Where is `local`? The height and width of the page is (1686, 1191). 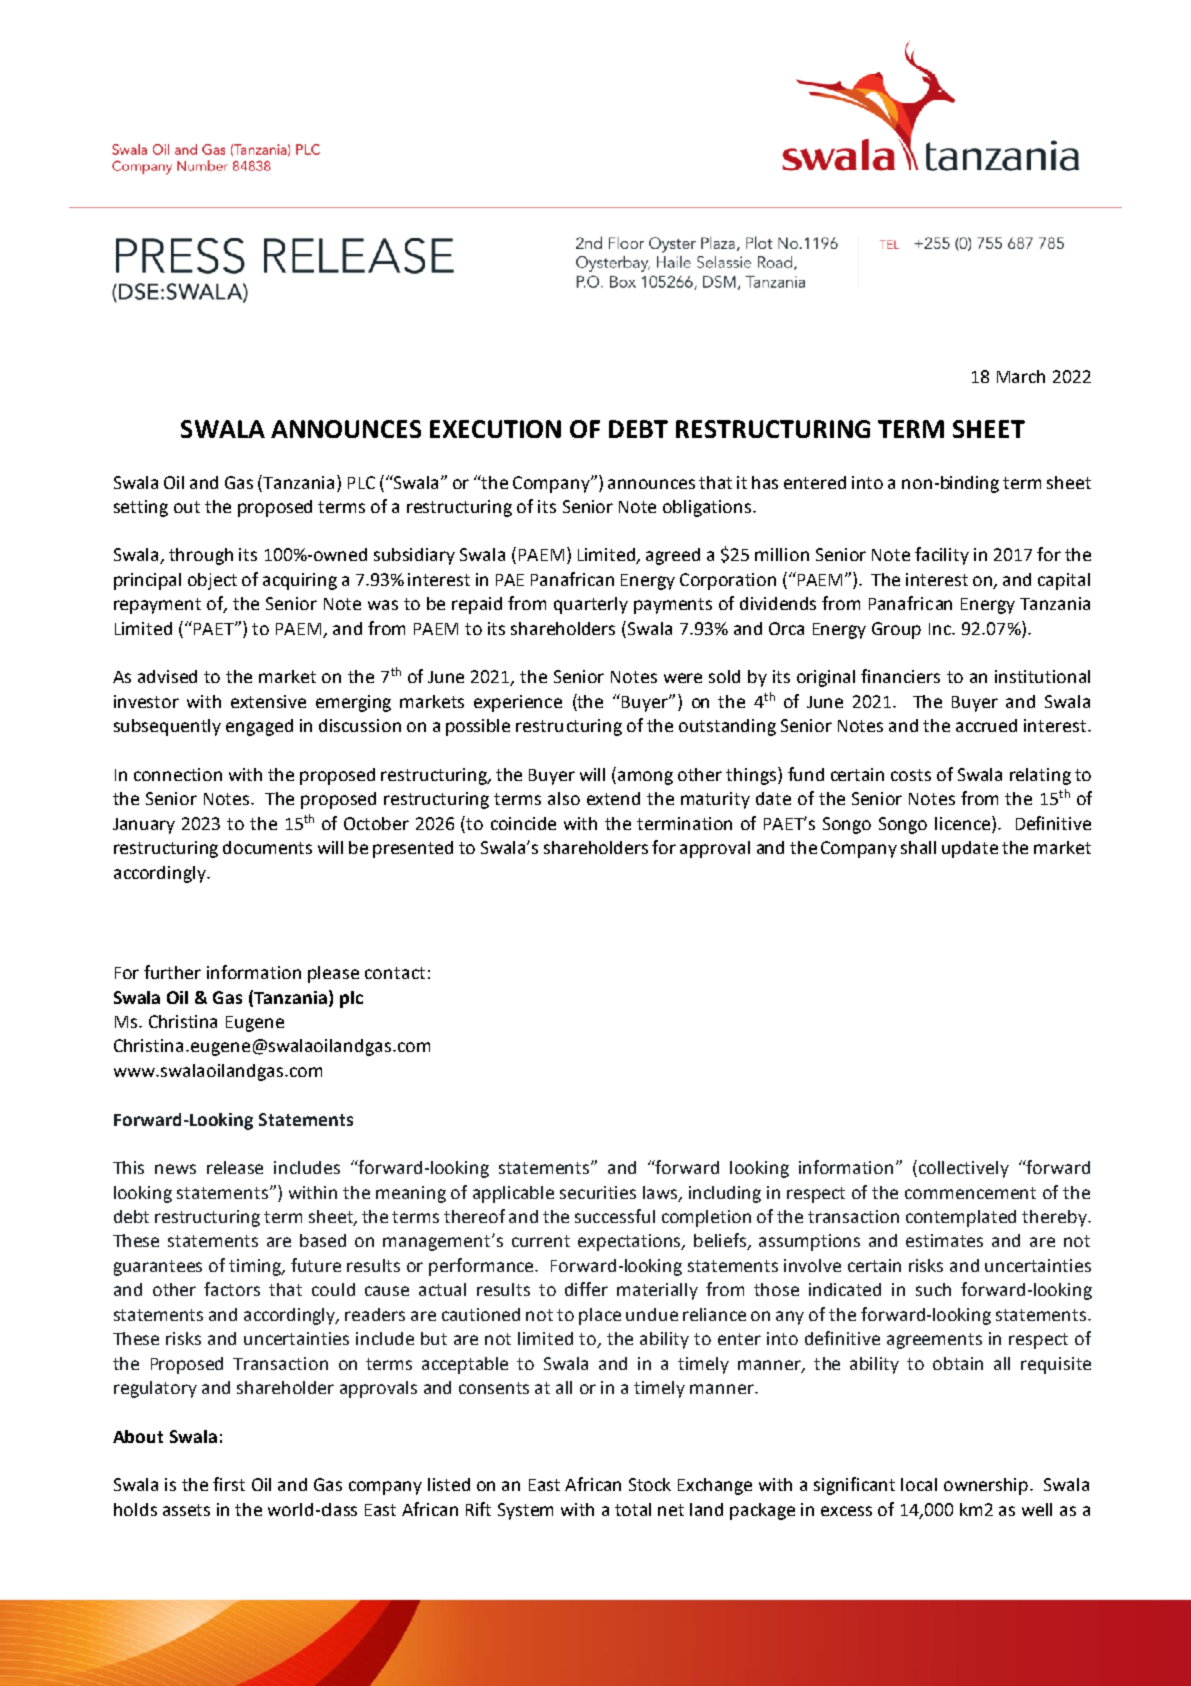 local is located at coordinates (919, 1484).
